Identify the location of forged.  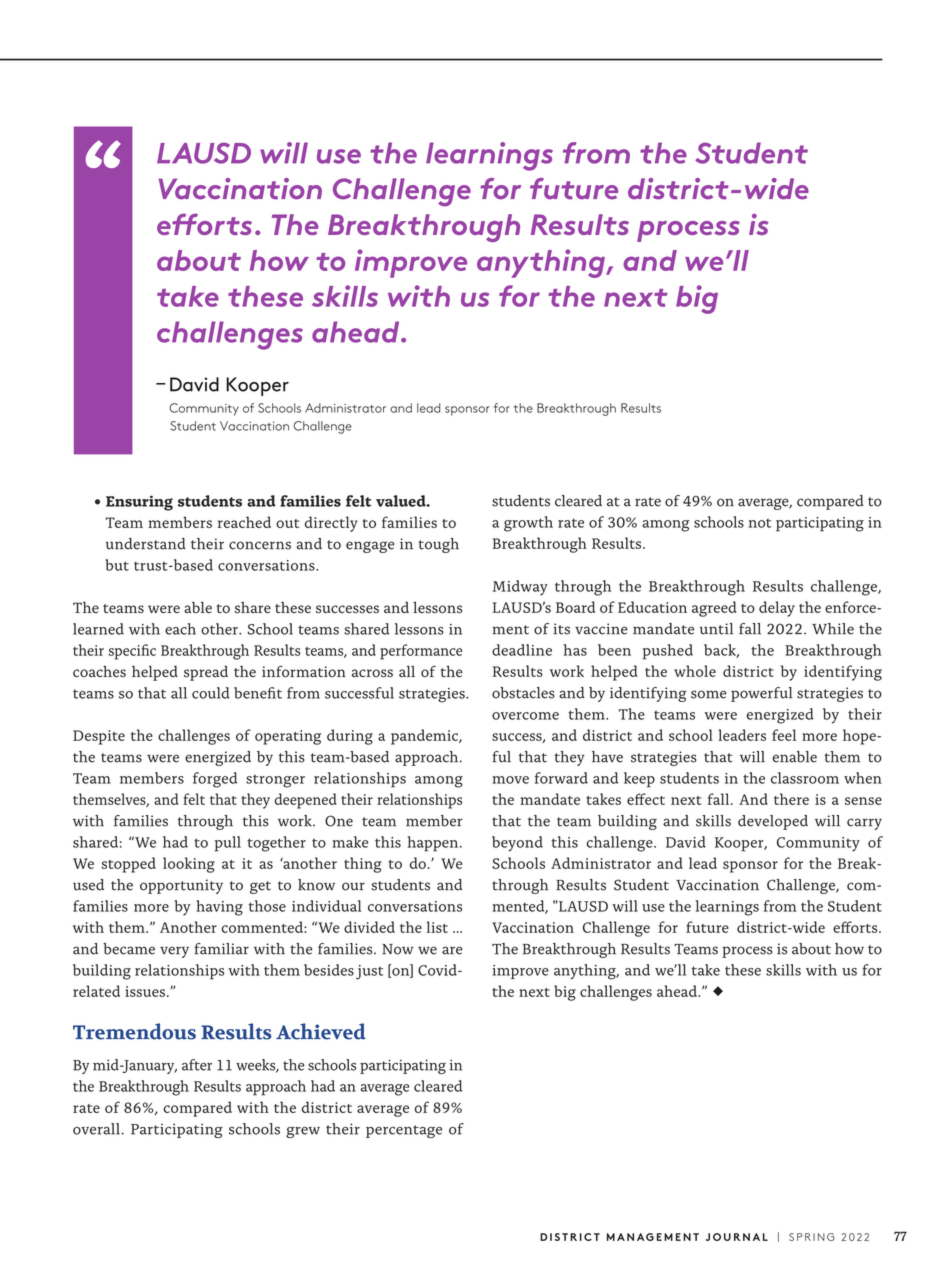
(215, 780).
